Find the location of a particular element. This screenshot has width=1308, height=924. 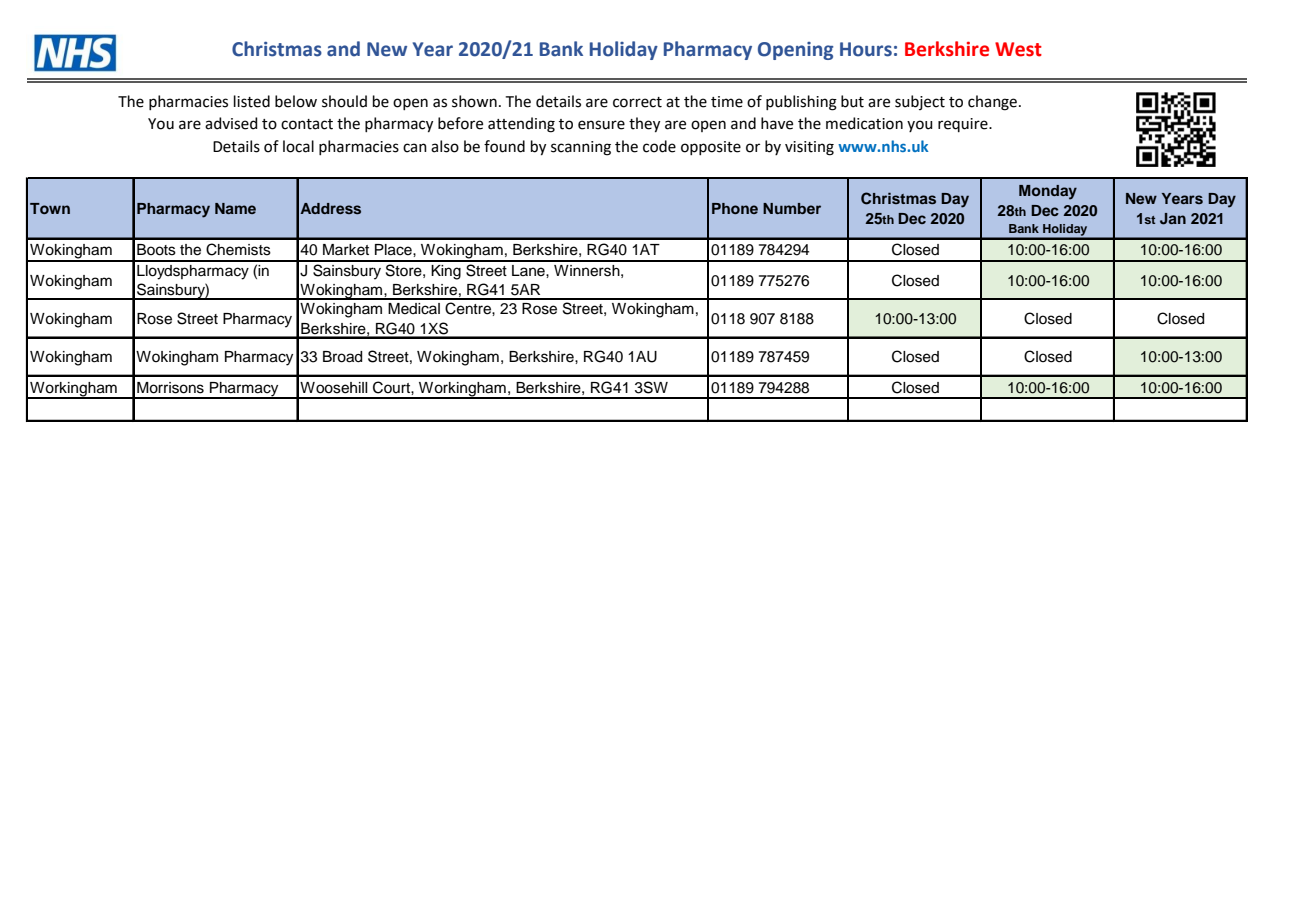

Name is located at coordinates (235, 208).
